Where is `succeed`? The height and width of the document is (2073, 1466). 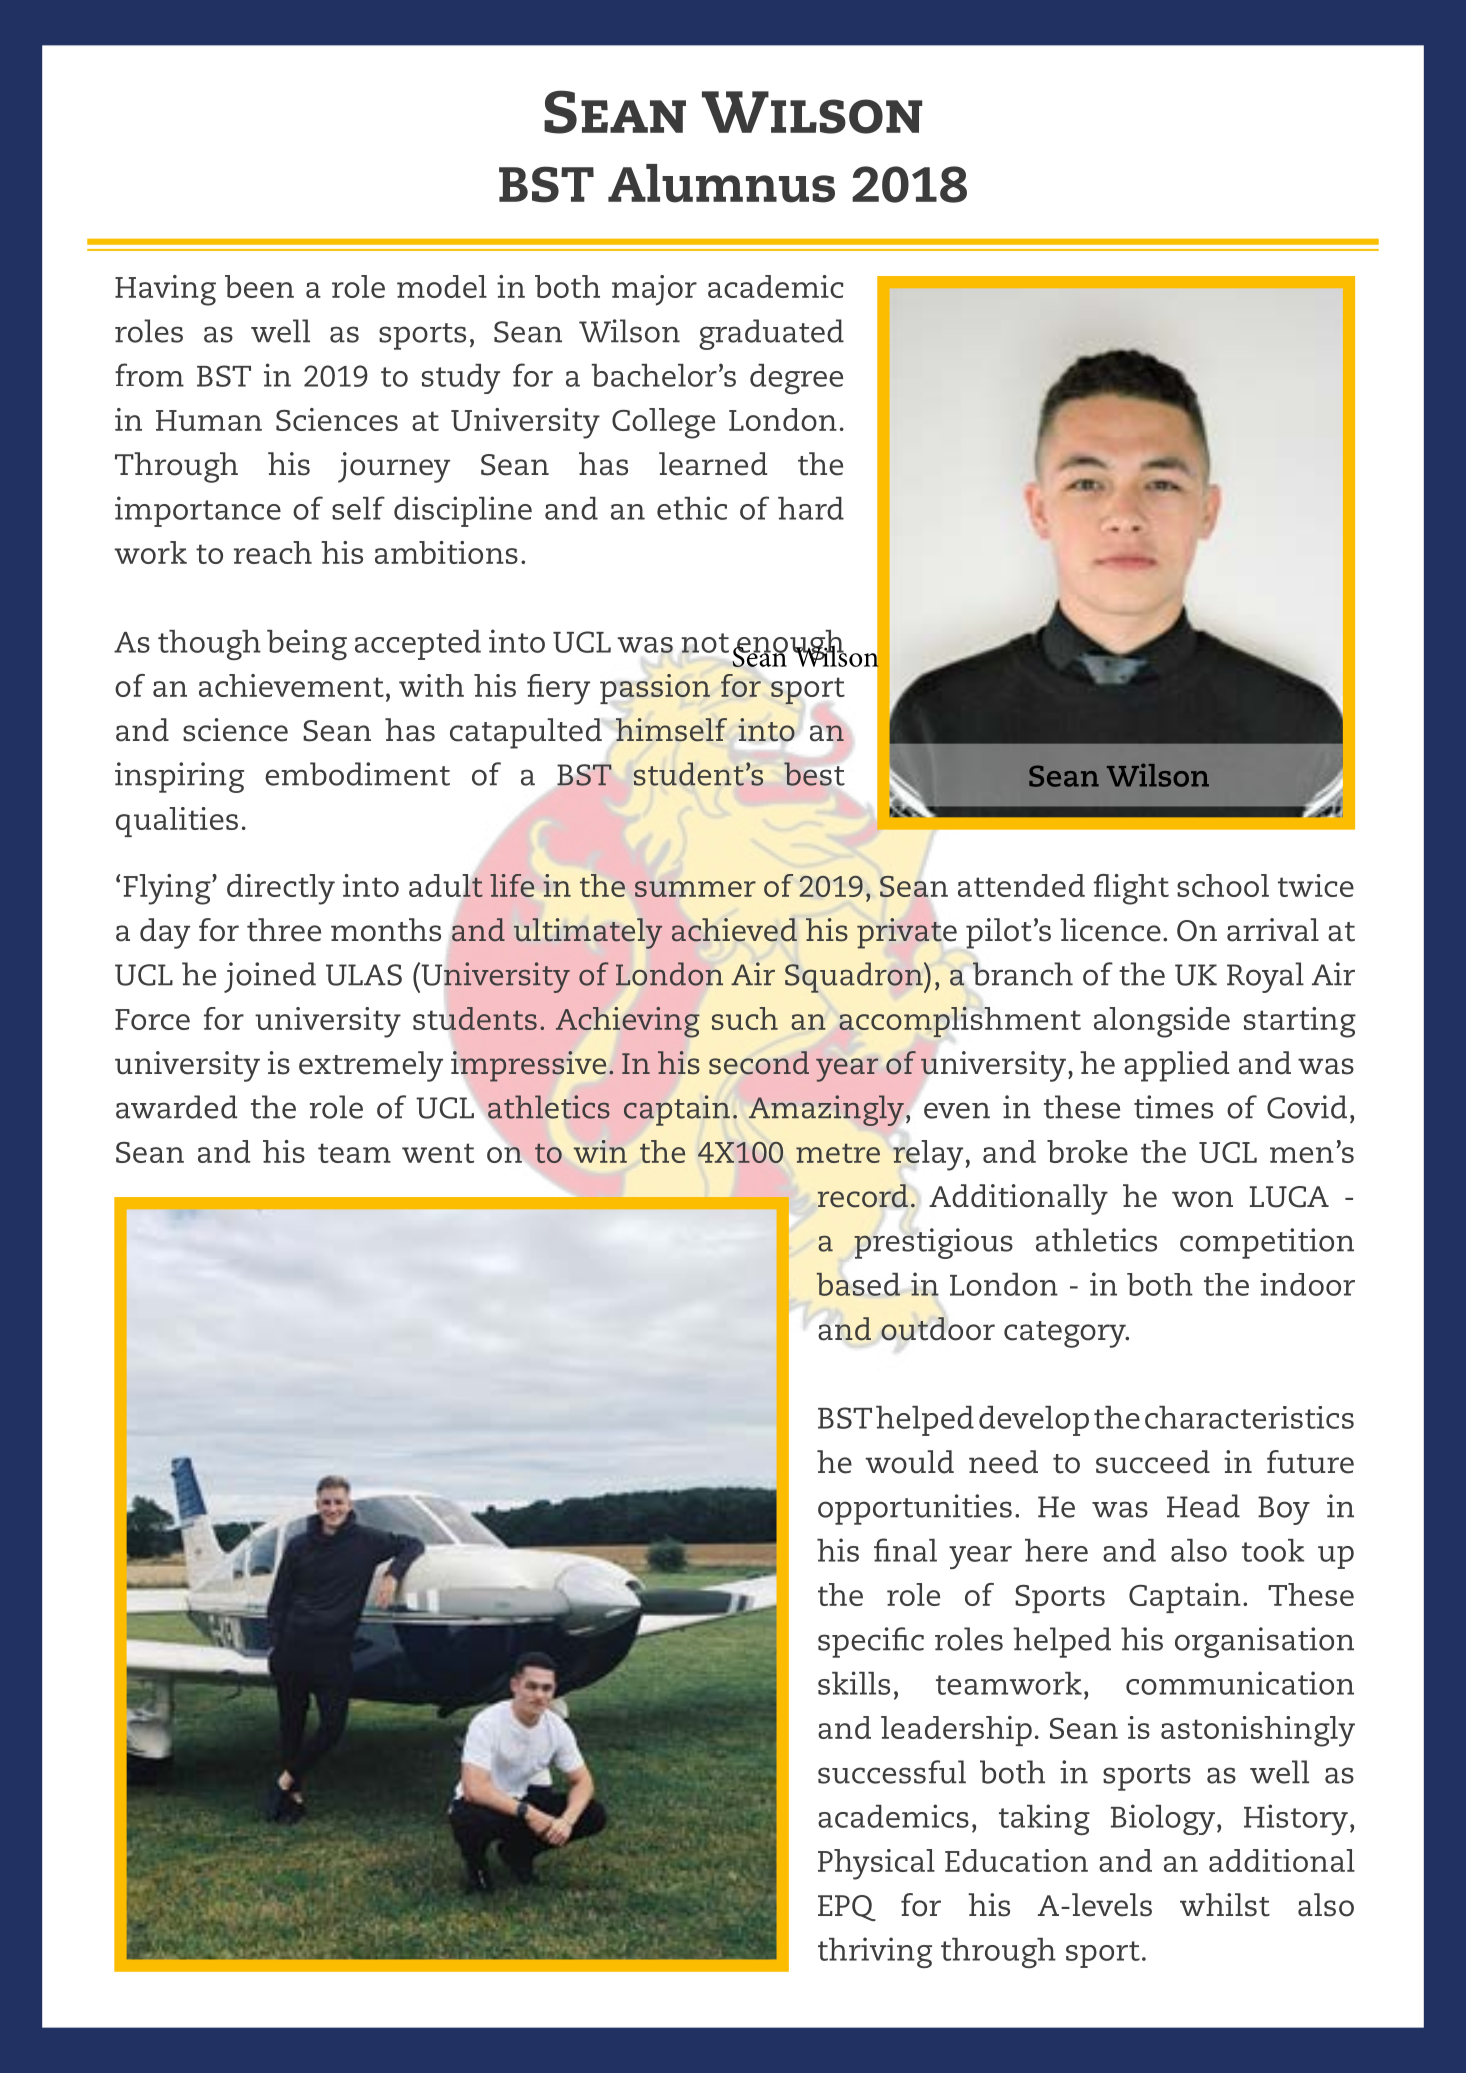
succeed is located at coordinates (1153, 1462).
